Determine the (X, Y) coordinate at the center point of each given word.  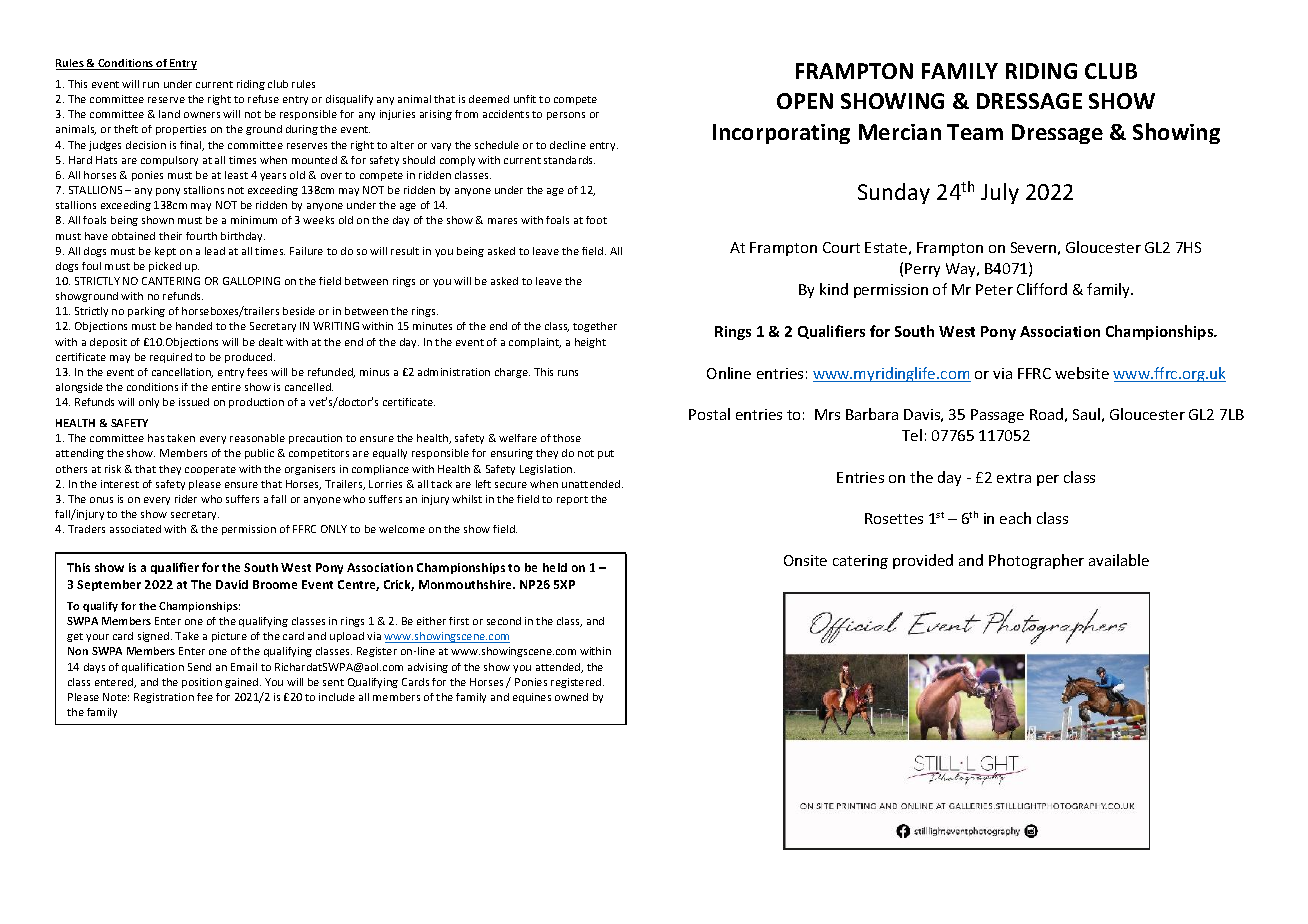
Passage (997, 416)
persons (566, 116)
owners (202, 115)
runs (568, 373)
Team (975, 132)
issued (194, 402)
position (202, 683)
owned (571, 697)
